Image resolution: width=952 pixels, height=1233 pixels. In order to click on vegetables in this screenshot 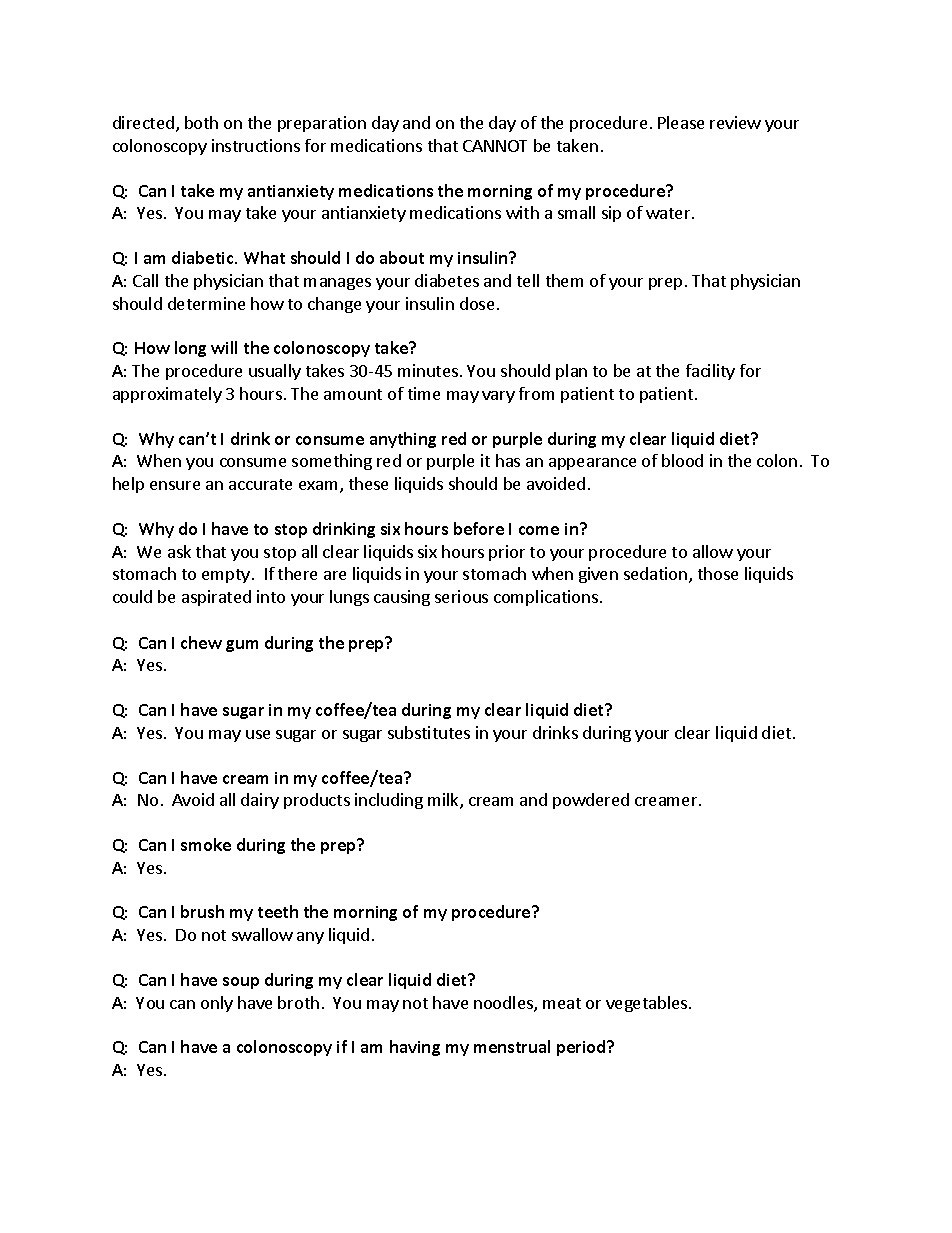, I will do `click(648, 1004)`.
